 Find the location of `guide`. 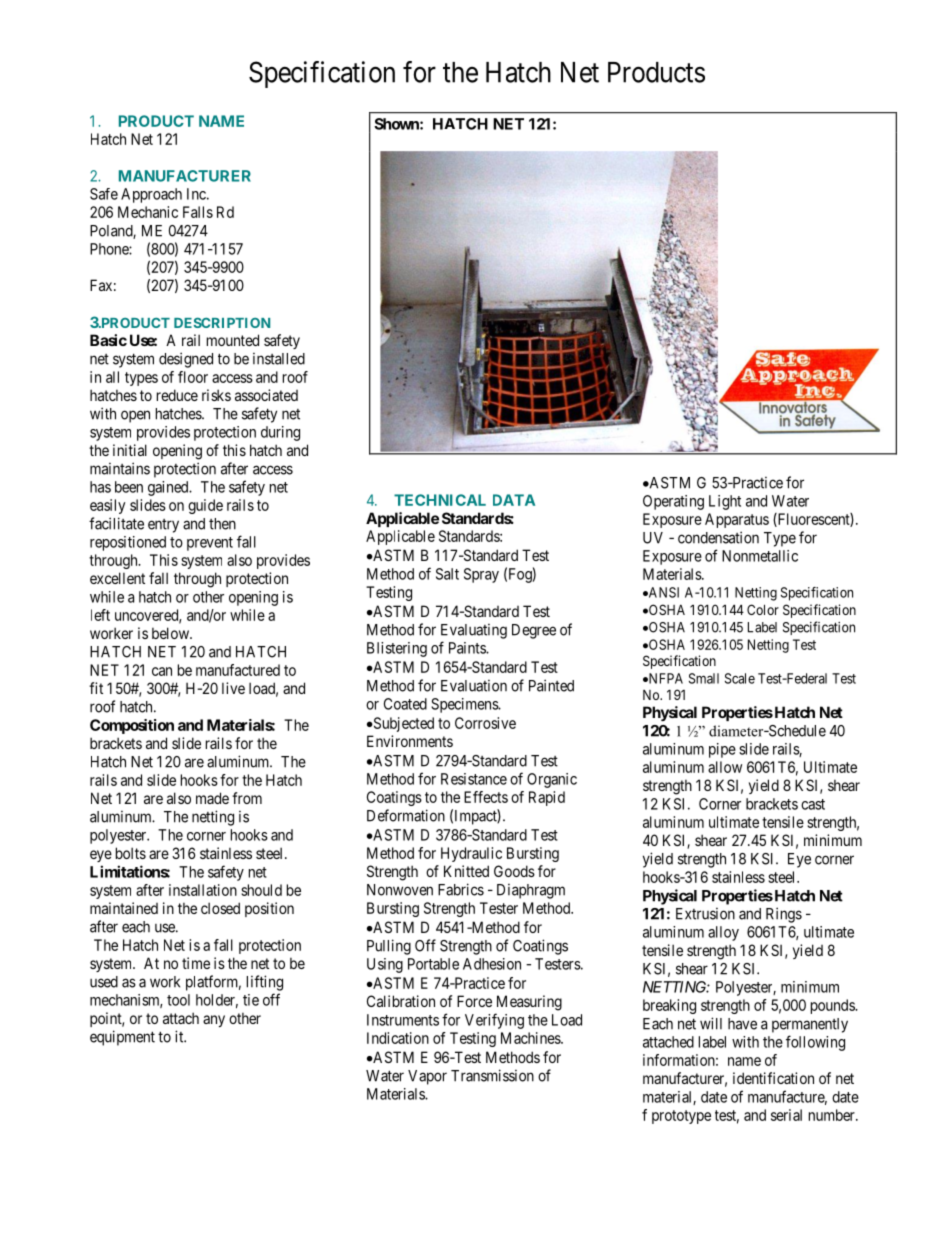

guide is located at coordinates (205, 506).
